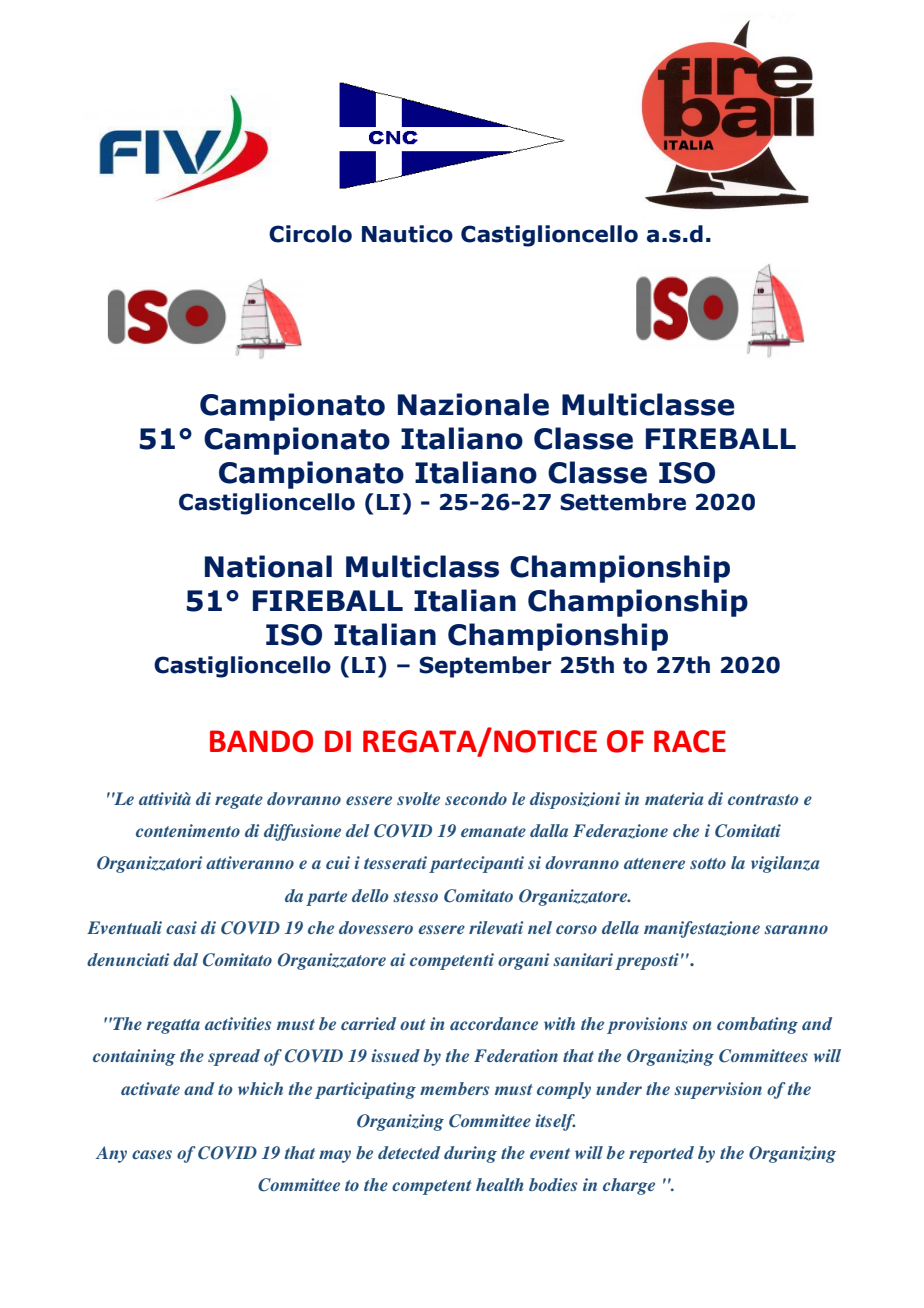 Image resolution: width=924 pixels, height=1308 pixels. I want to click on cases, so click(152, 1154).
